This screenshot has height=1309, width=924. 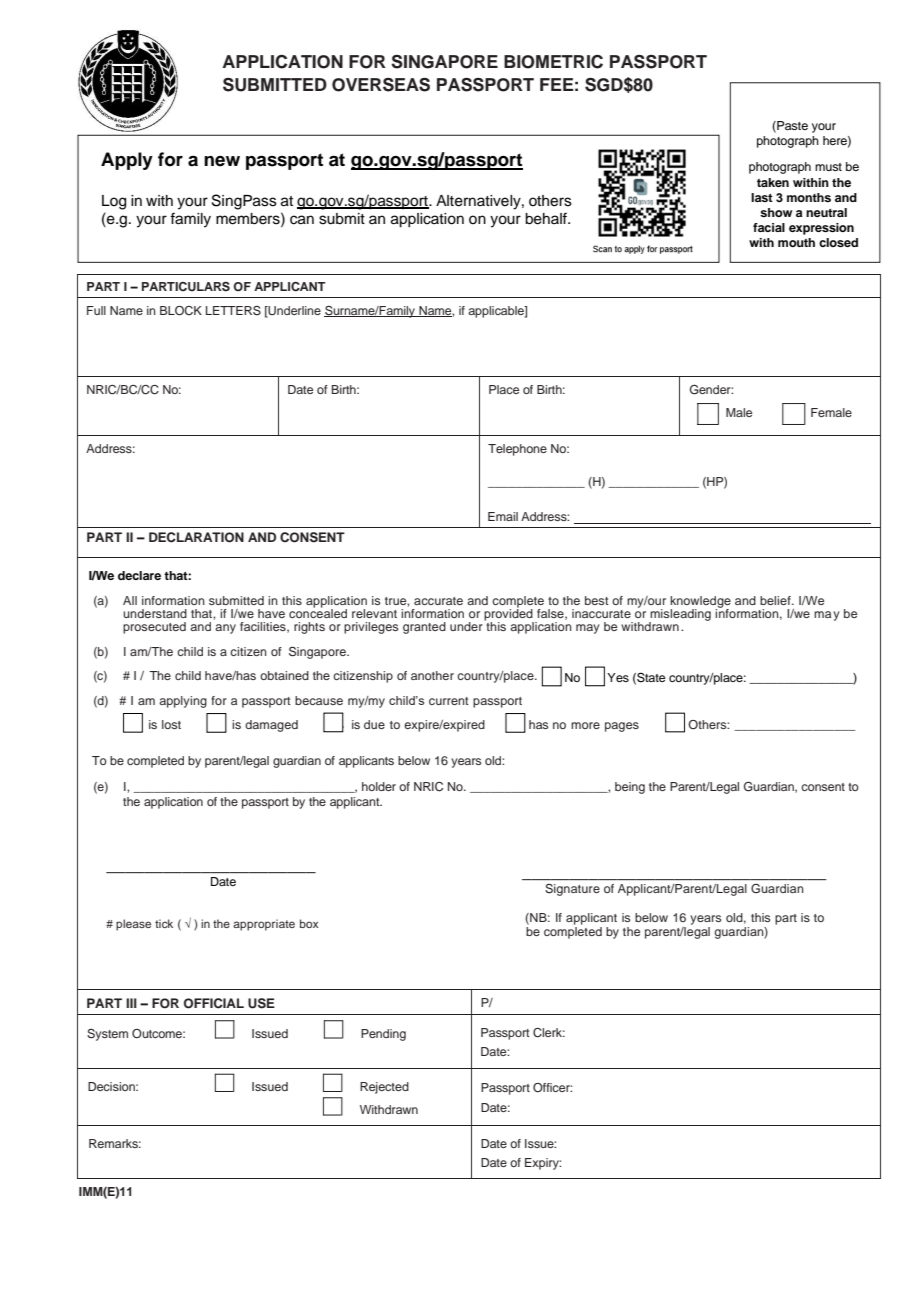 I want to click on OFFICIAL, so click(x=214, y=1003).
